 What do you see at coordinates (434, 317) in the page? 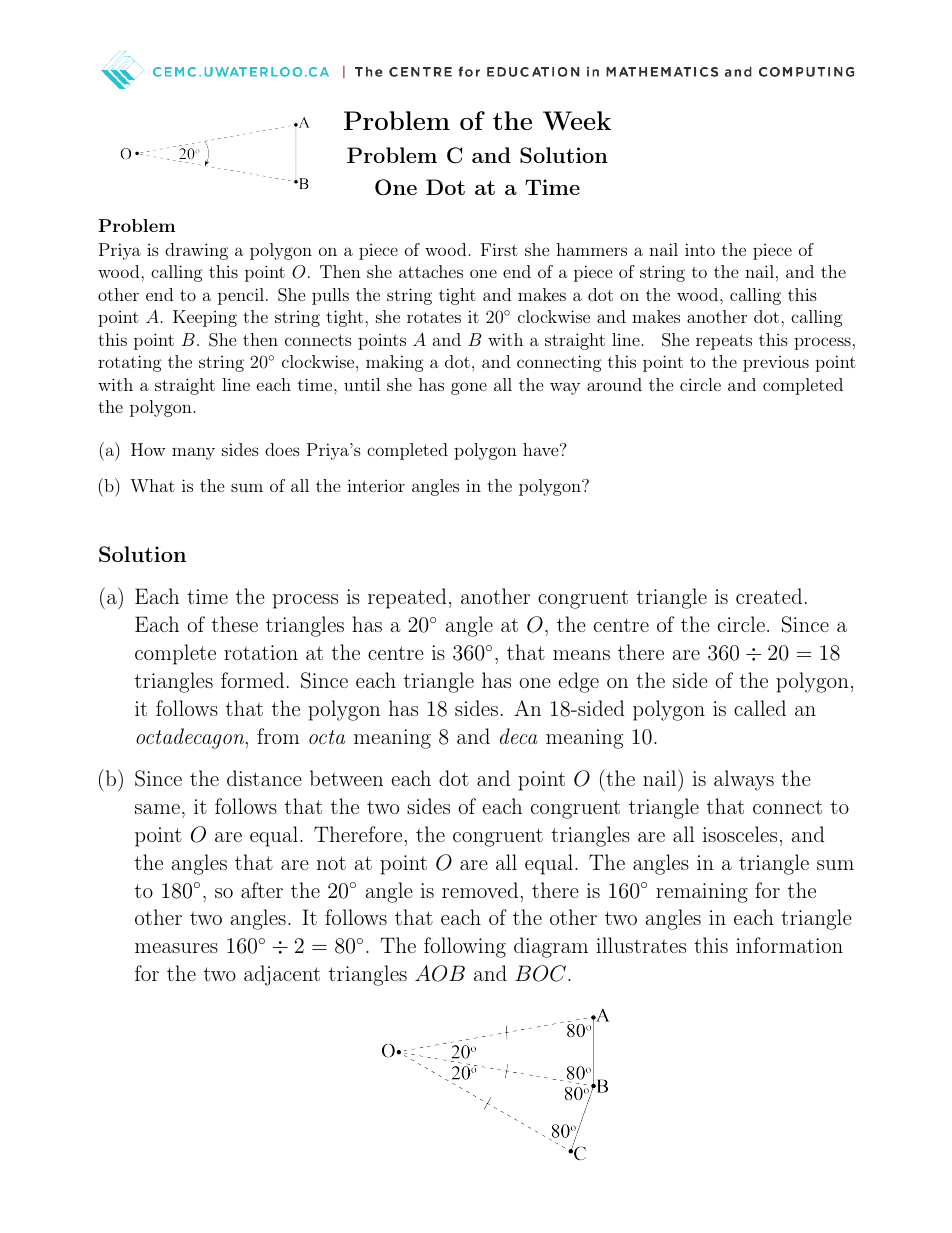
I see `rotates` at bounding box center [434, 317].
